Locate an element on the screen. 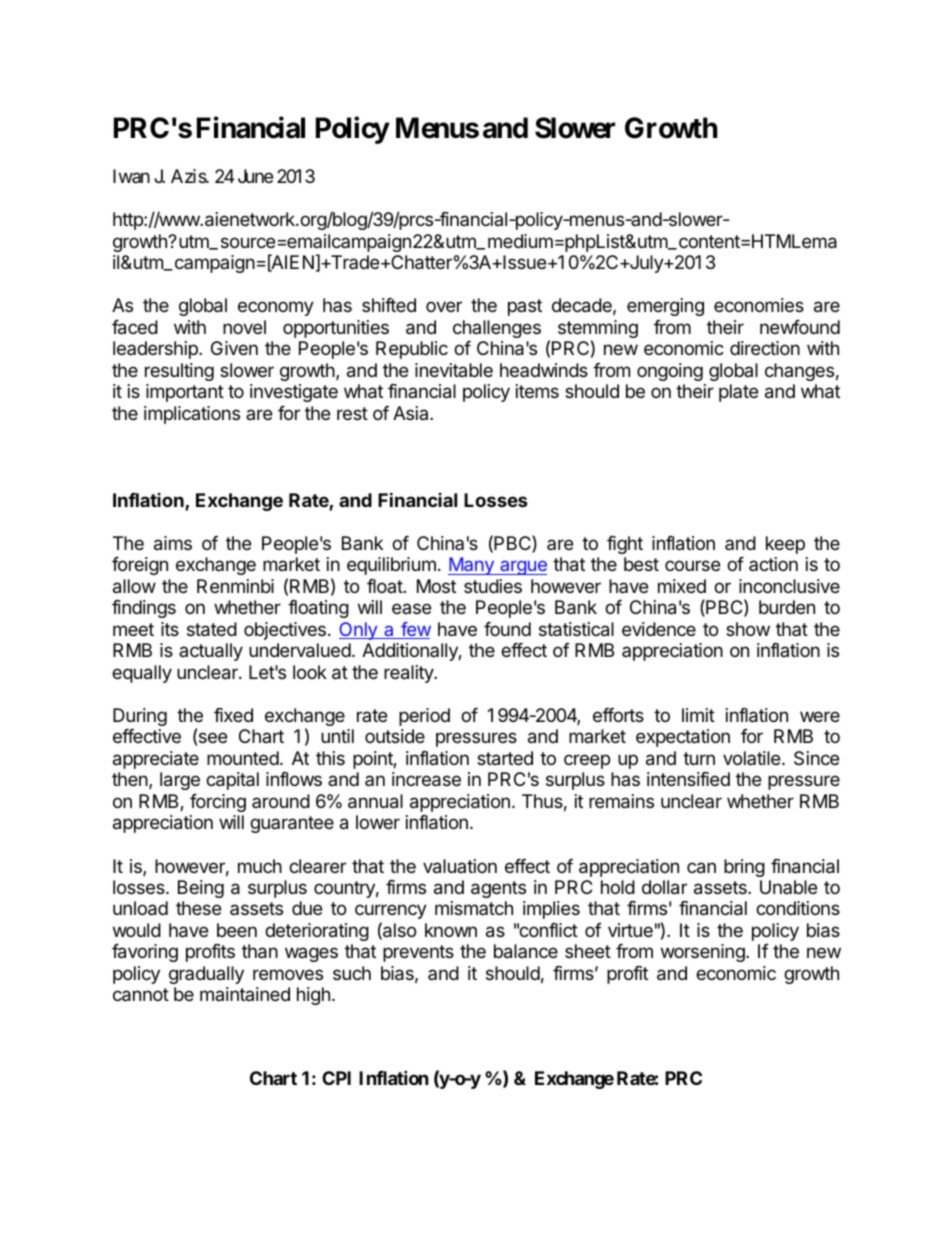  started is located at coordinates (505, 758).
